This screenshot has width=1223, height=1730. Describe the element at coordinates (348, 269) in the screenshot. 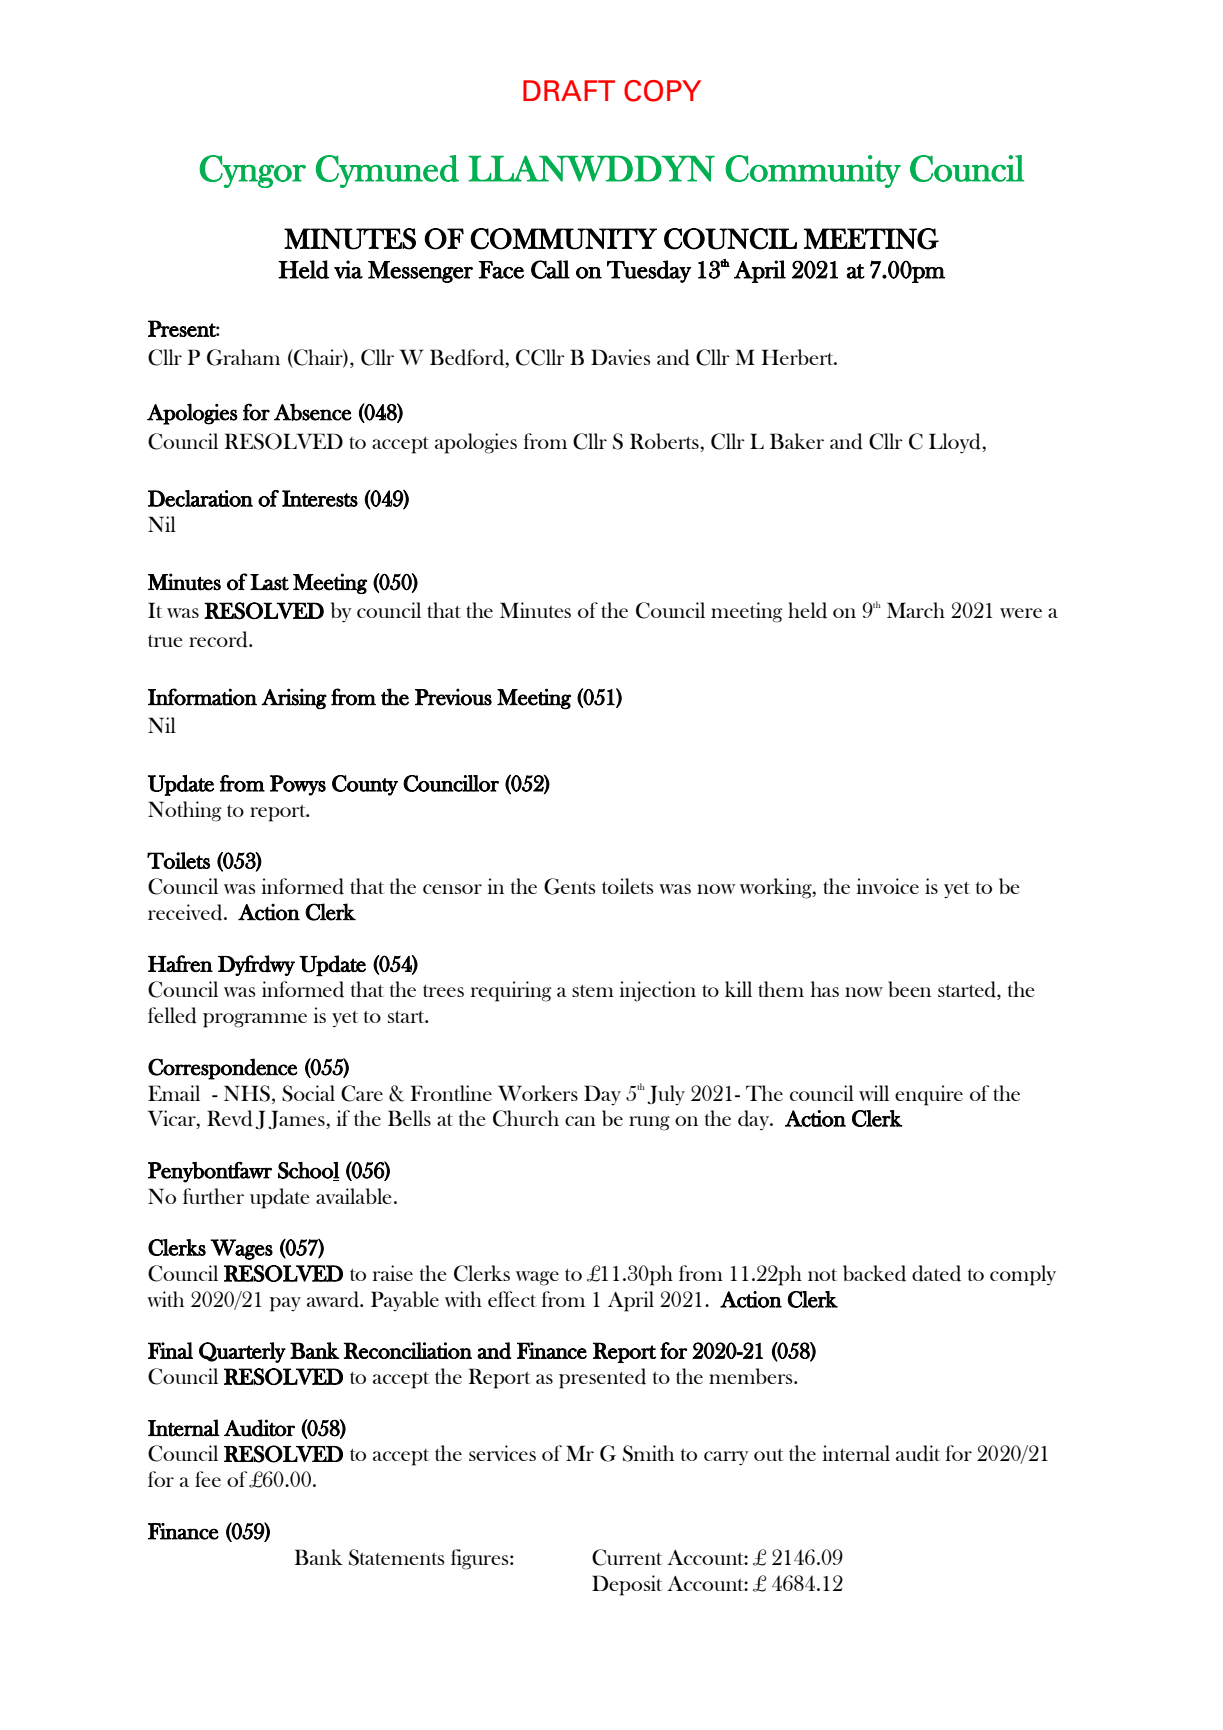

I see `via` at that location.
